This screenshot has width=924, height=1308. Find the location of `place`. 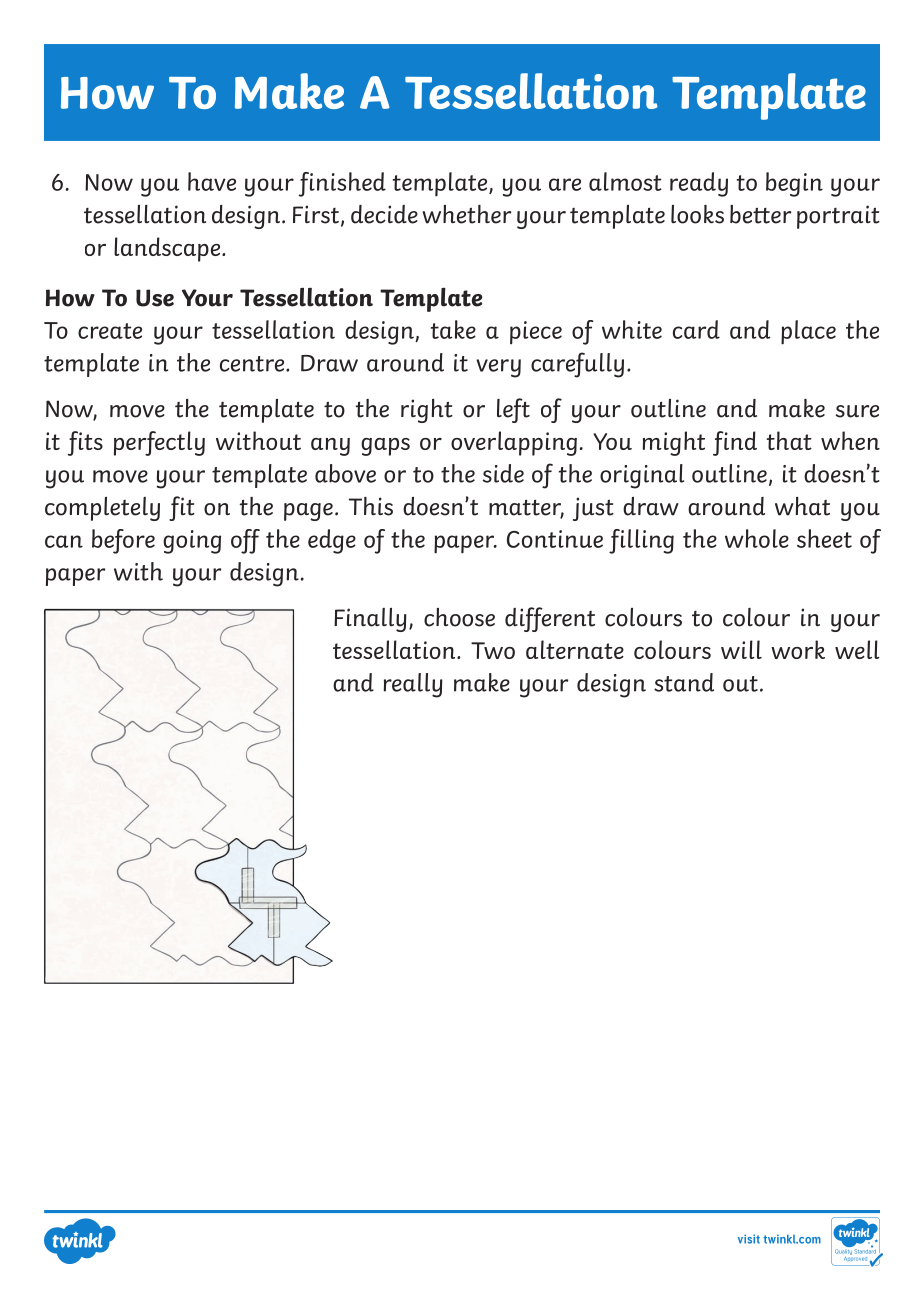

place is located at coordinates (808, 332).
